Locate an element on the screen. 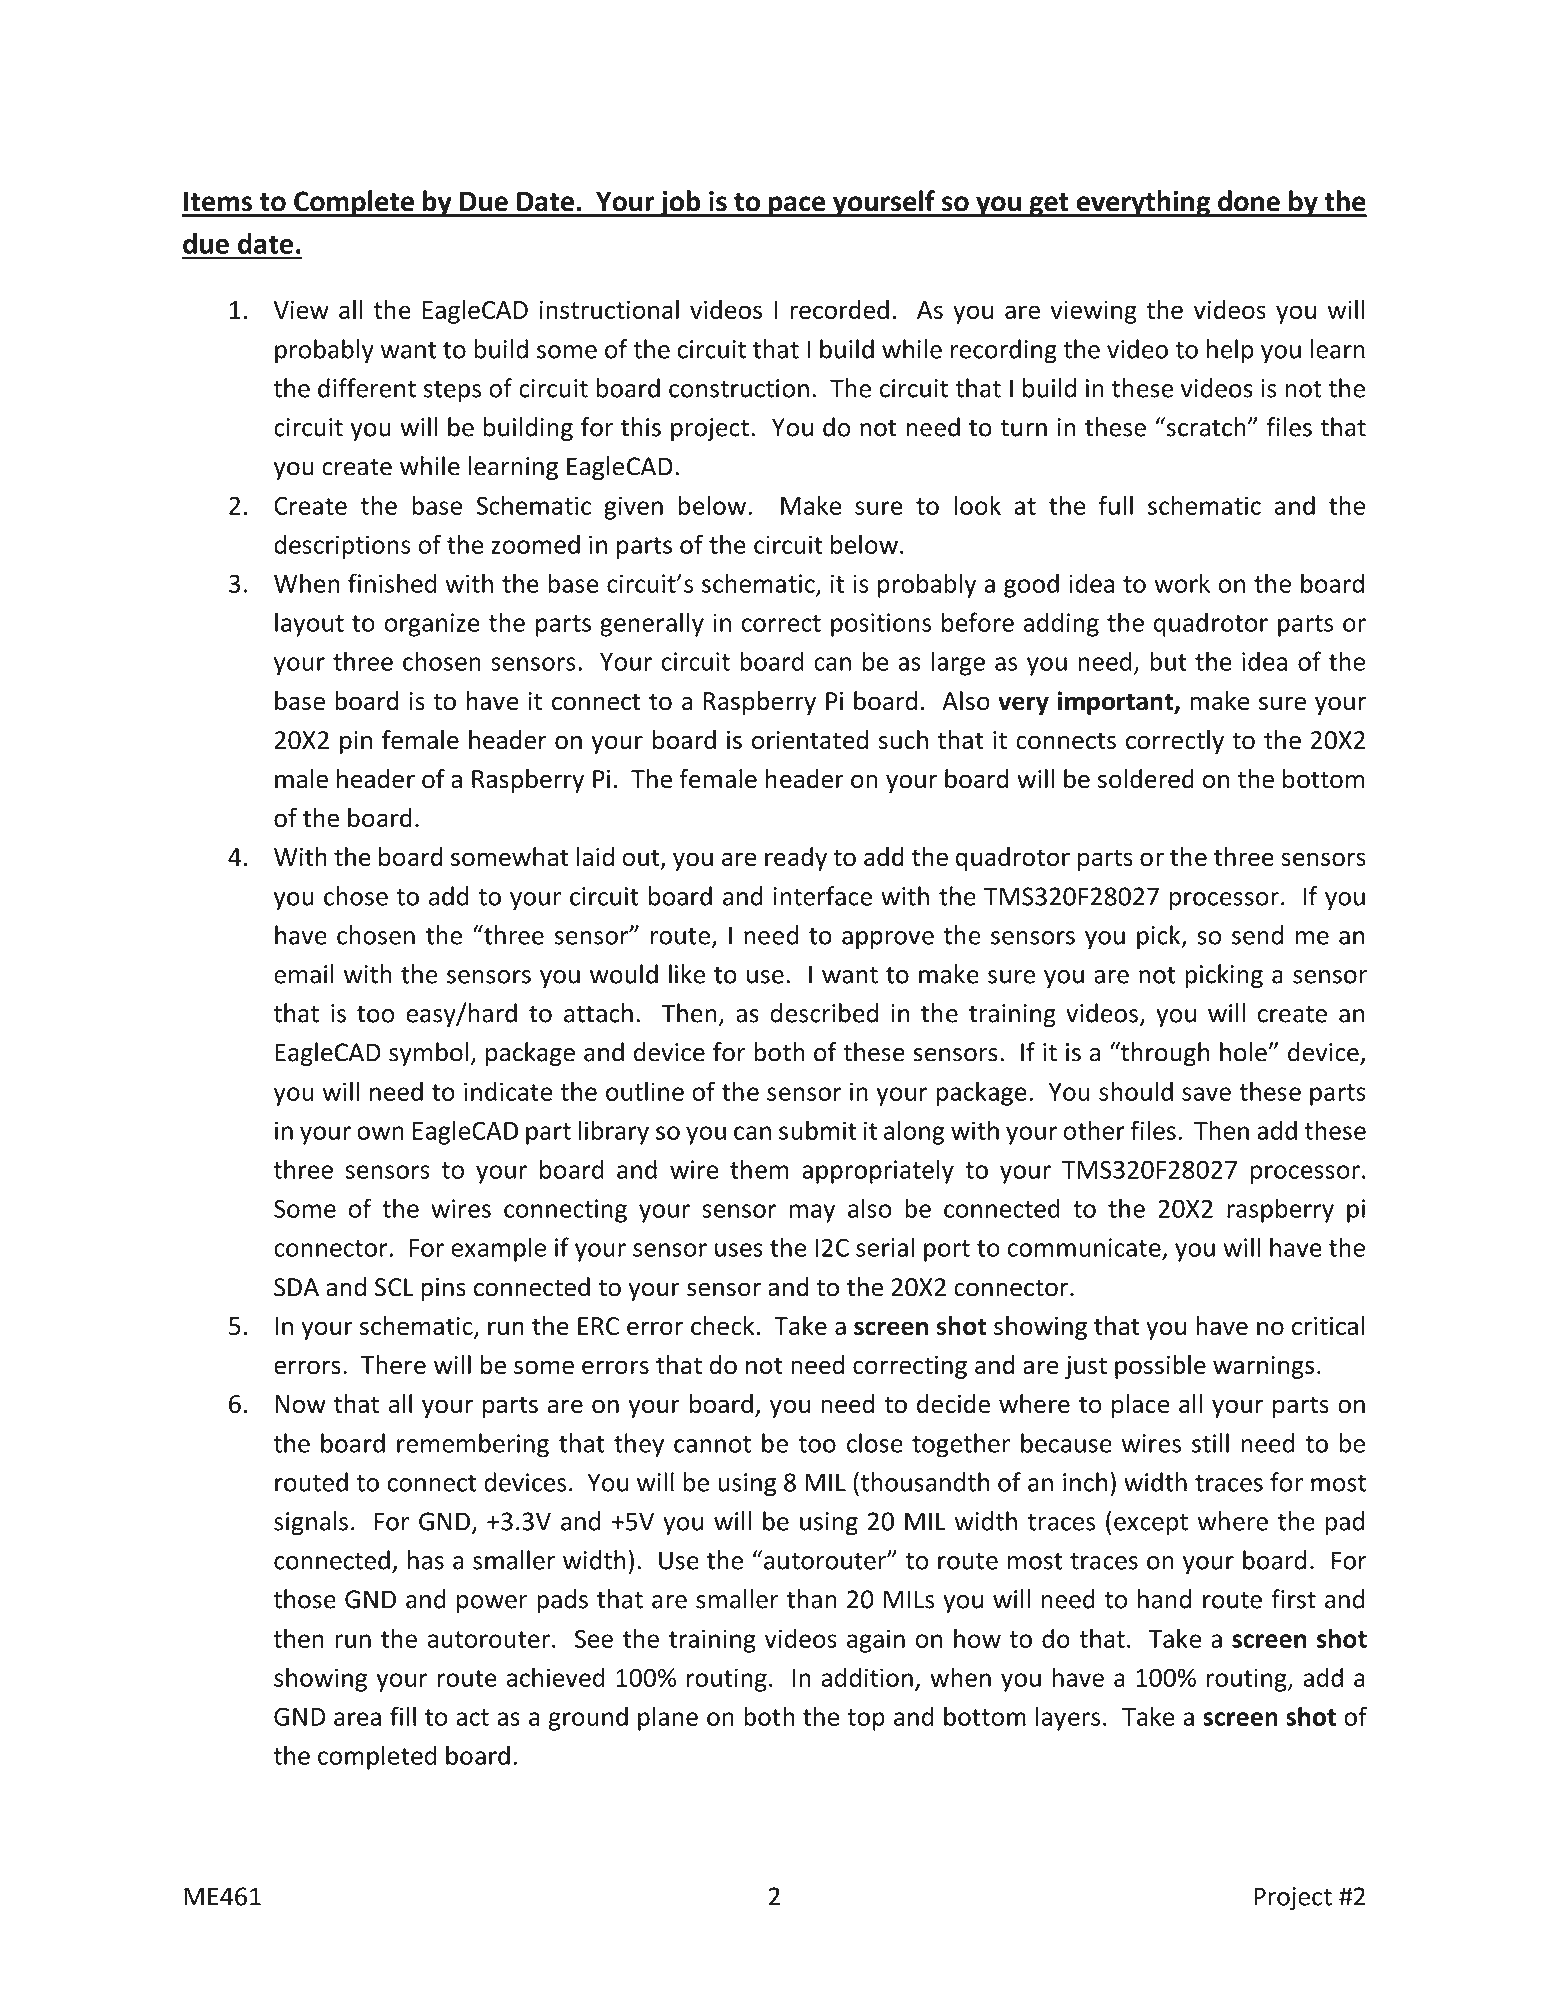 This screenshot has width=1549, height=2004. send is located at coordinates (1257, 935).
